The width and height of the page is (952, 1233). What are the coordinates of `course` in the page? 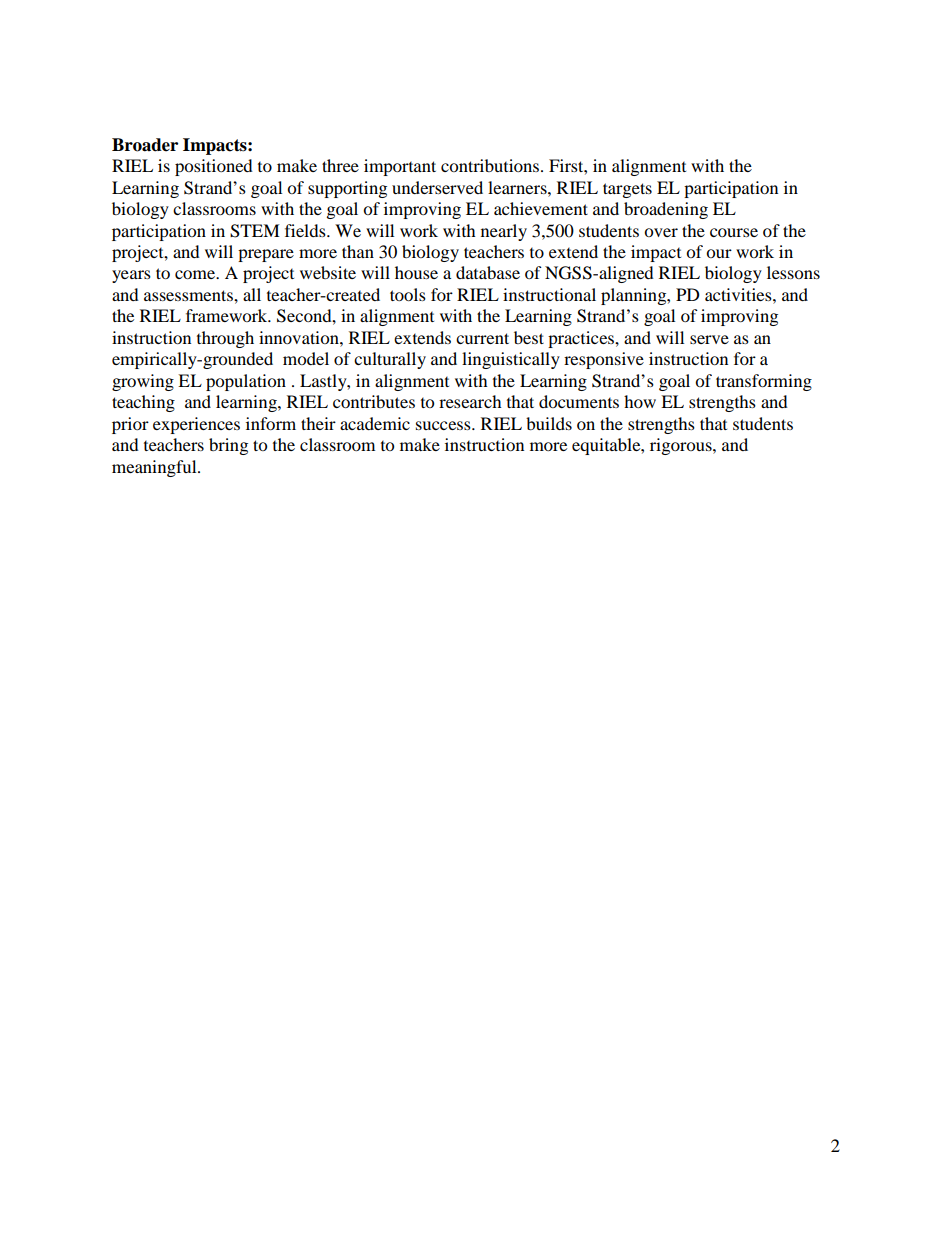 It's located at (734, 232).
